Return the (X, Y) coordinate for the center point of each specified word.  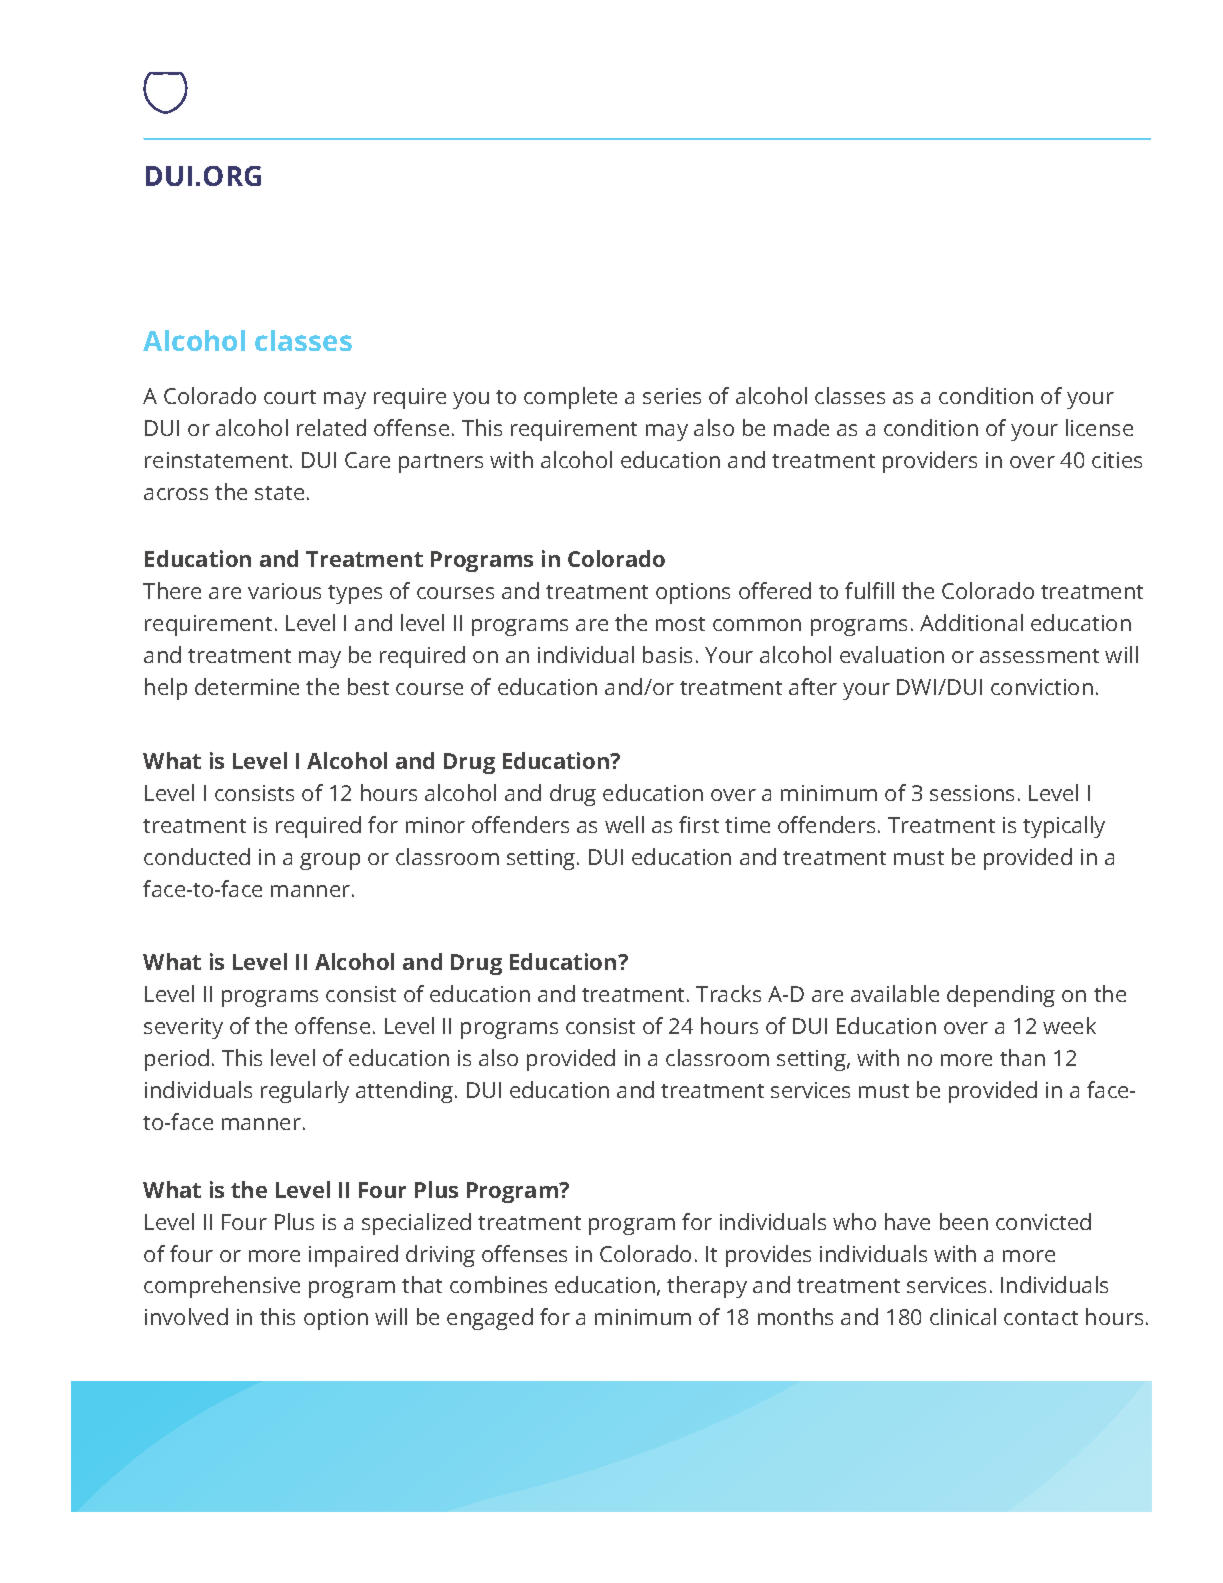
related (331, 427)
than (1022, 1057)
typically (1064, 827)
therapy (707, 1287)
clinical (963, 1316)
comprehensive (222, 1287)
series (672, 396)
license (1099, 427)
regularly (305, 1092)
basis (667, 654)
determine (247, 686)
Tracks (728, 993)
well (624, 824)
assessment (1039, 656)
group (330, 861)
